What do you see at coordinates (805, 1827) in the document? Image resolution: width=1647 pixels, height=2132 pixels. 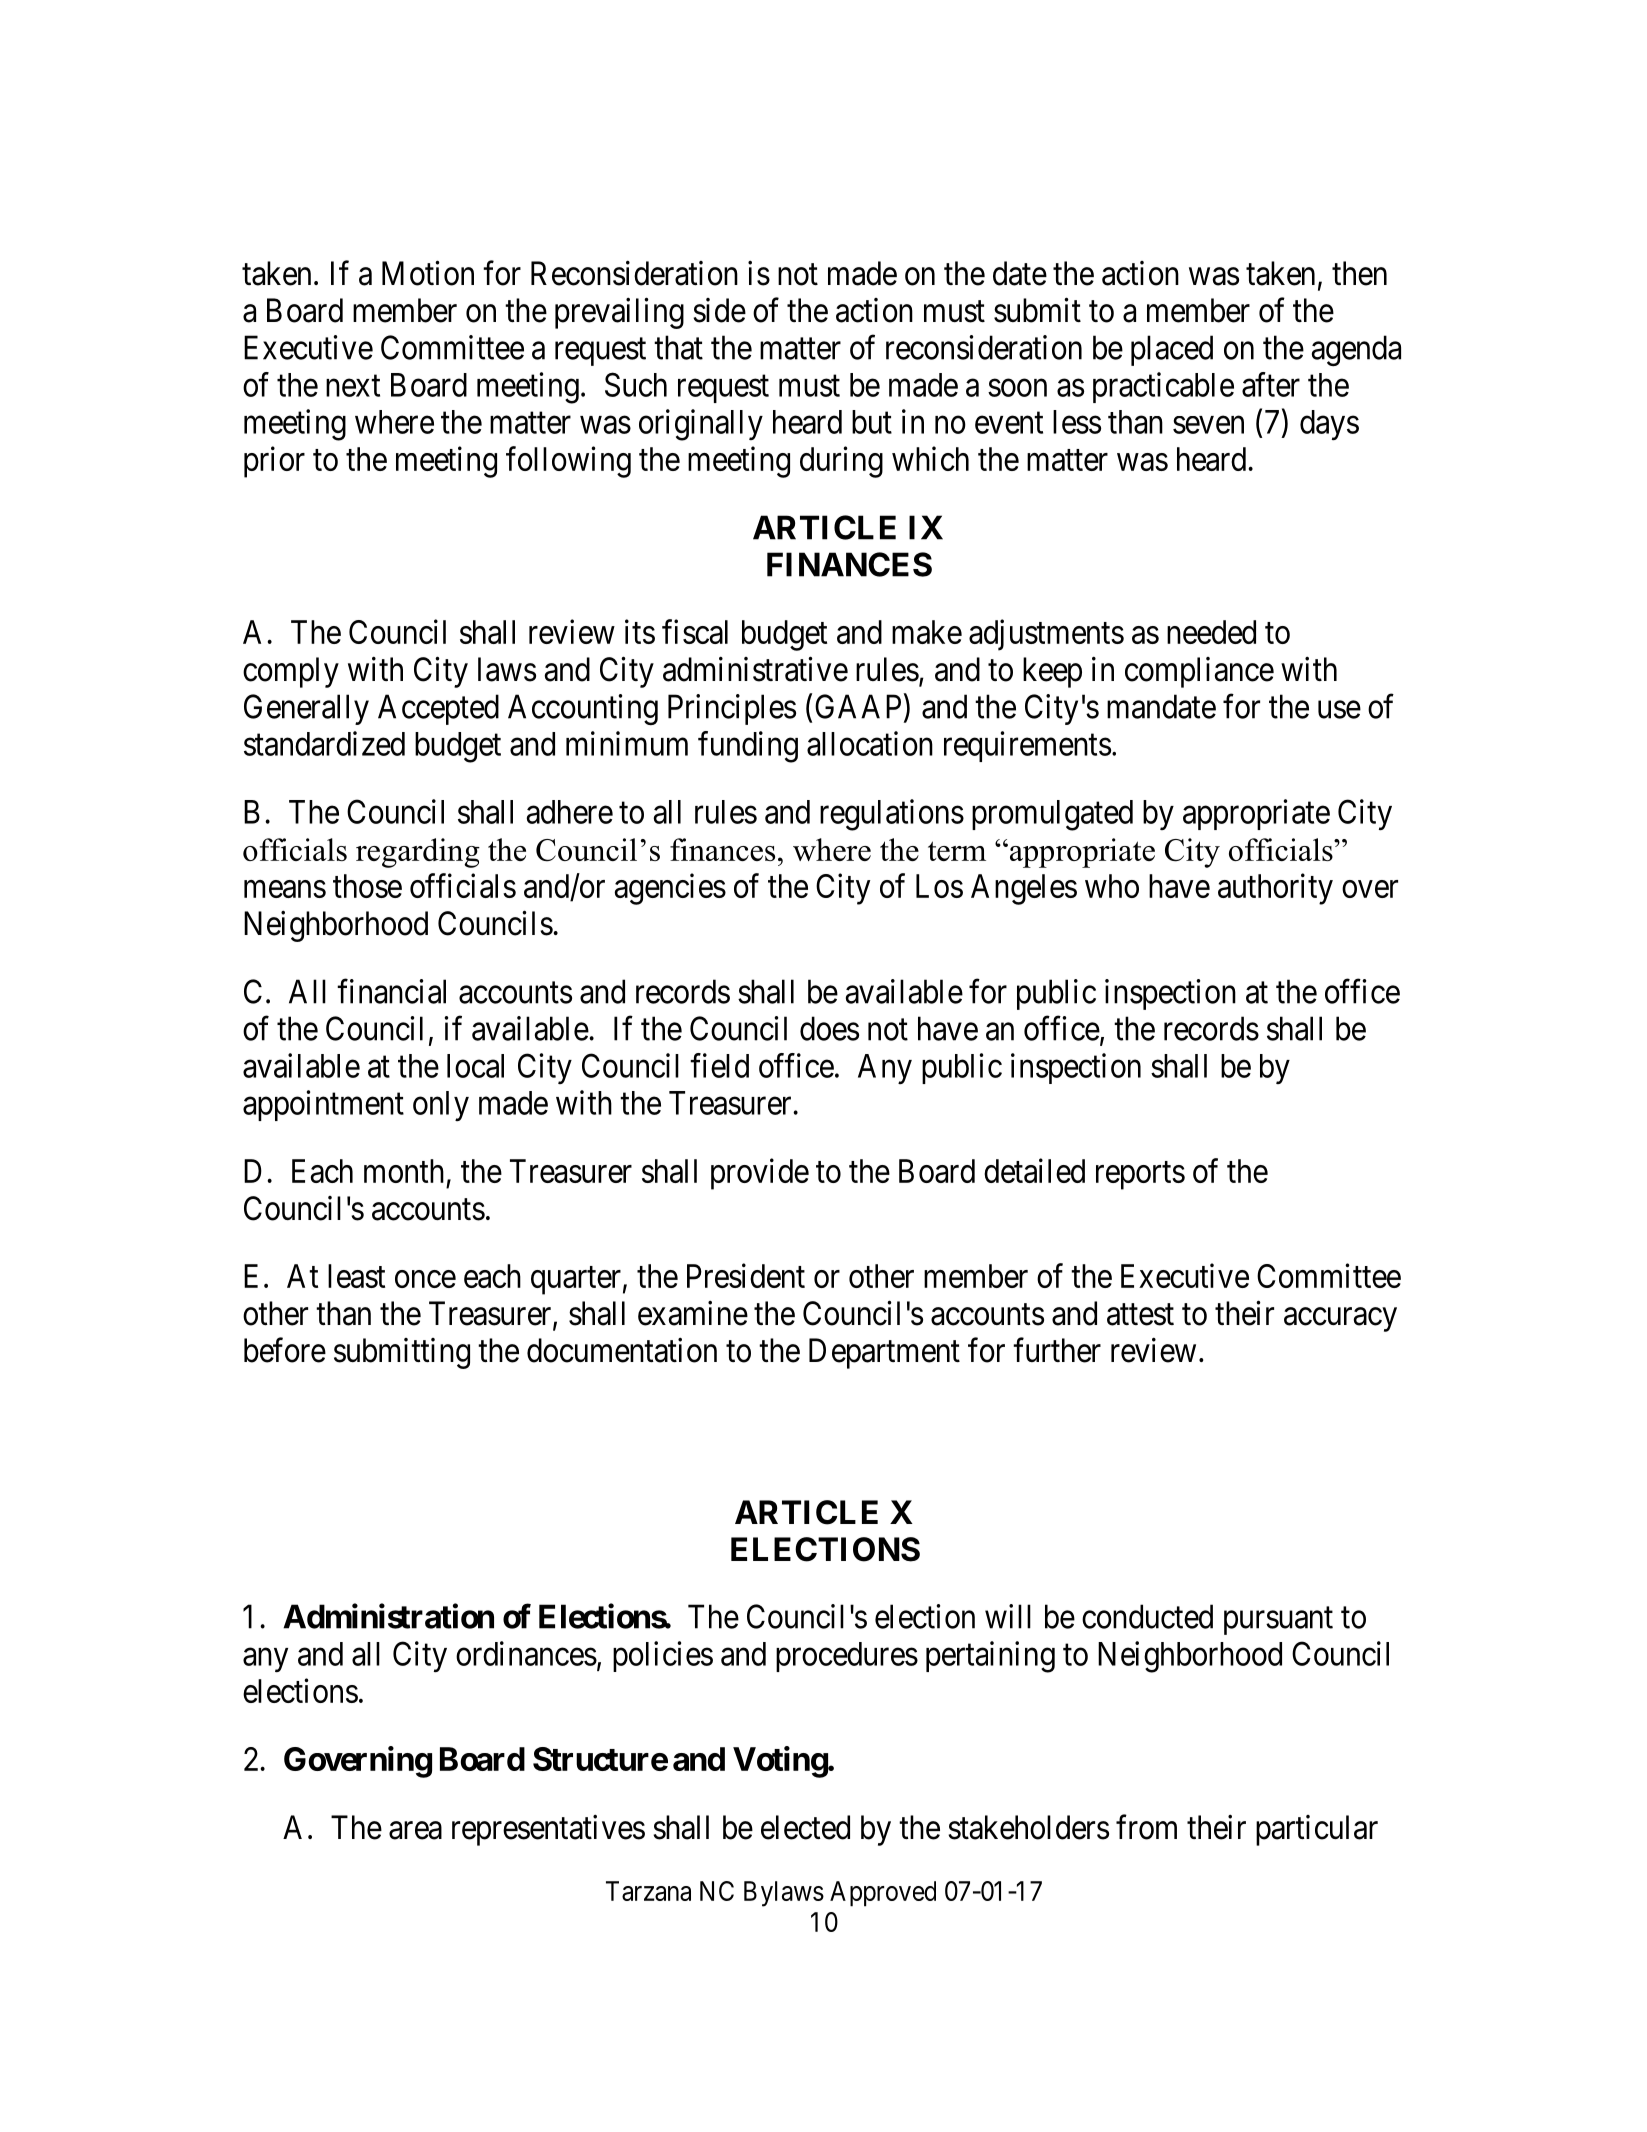 I see `elected` at bounding box center [805, 1827].
